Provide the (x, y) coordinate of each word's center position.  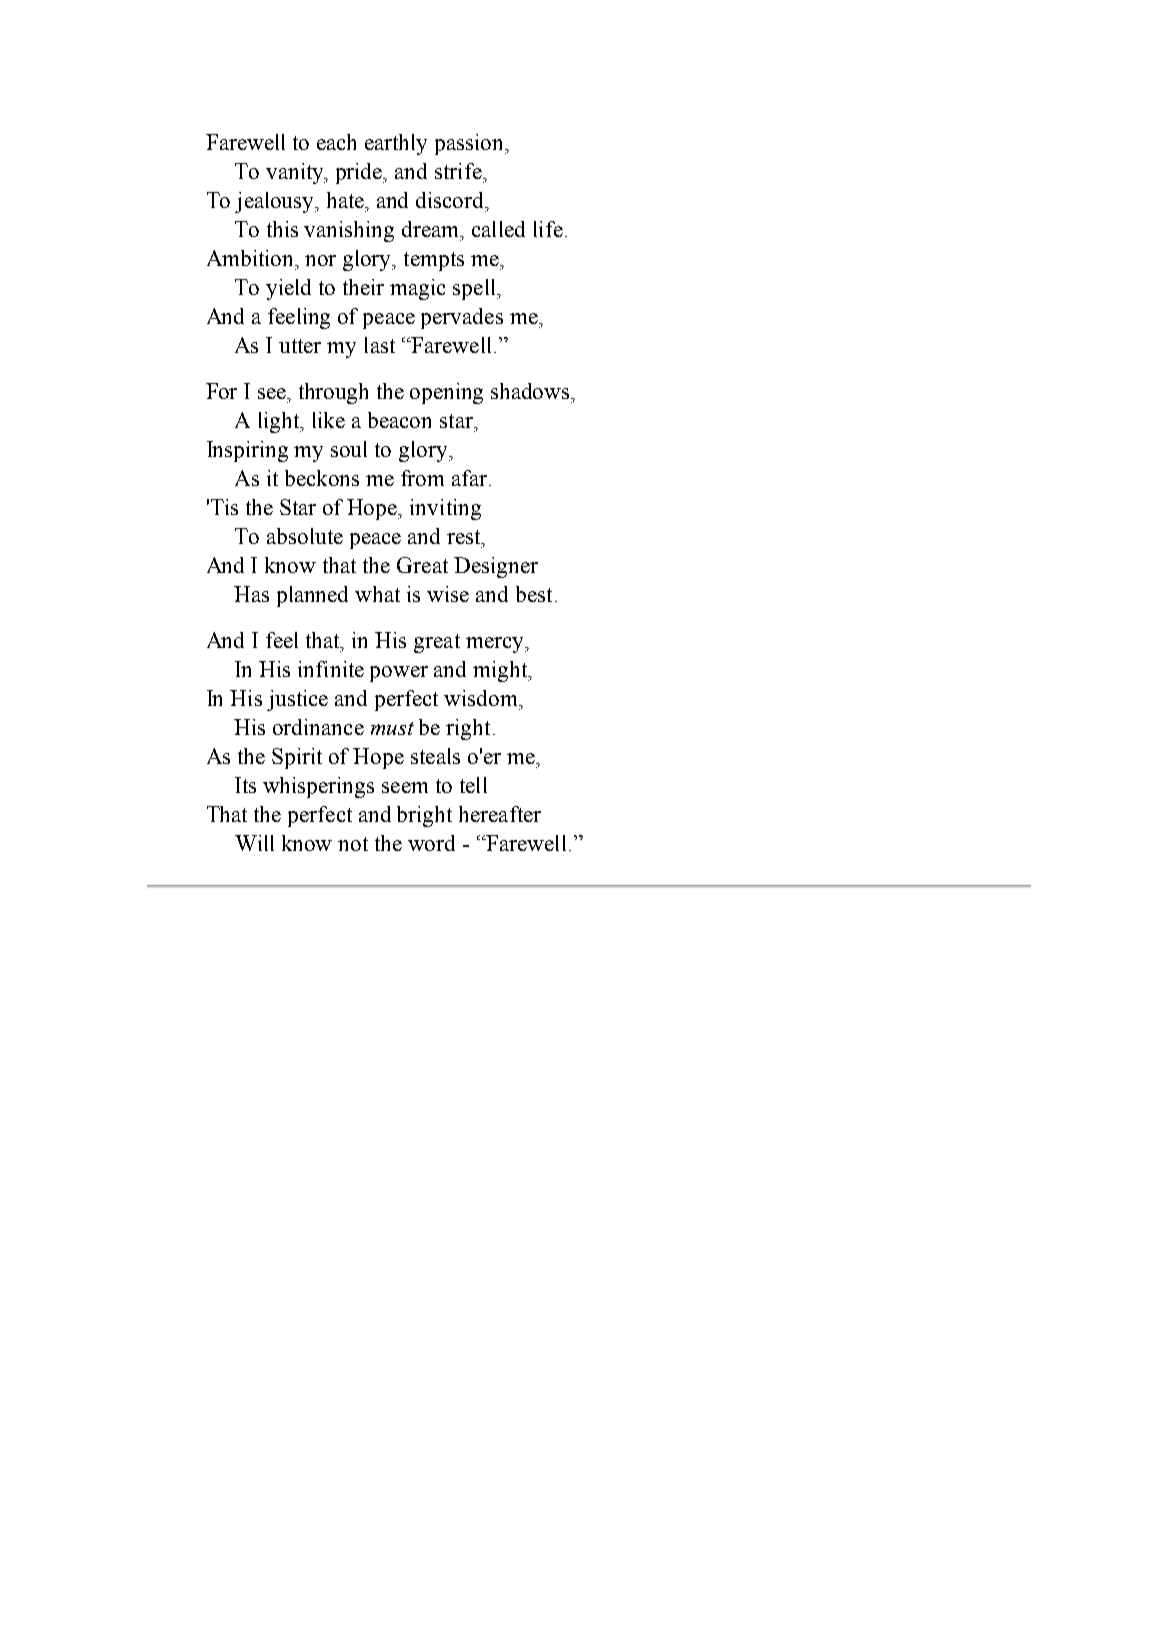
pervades (462, 318)
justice (297, 700)
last (380, 345)
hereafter (500, 814)
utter (300, 346)
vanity (296, 173)
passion (471, 144)
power (399, 674)
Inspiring (247, 451)
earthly (396, 144)
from (422, 478)
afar (471, 478)
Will (254, 843)
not (353, 844)
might (501, 671)
